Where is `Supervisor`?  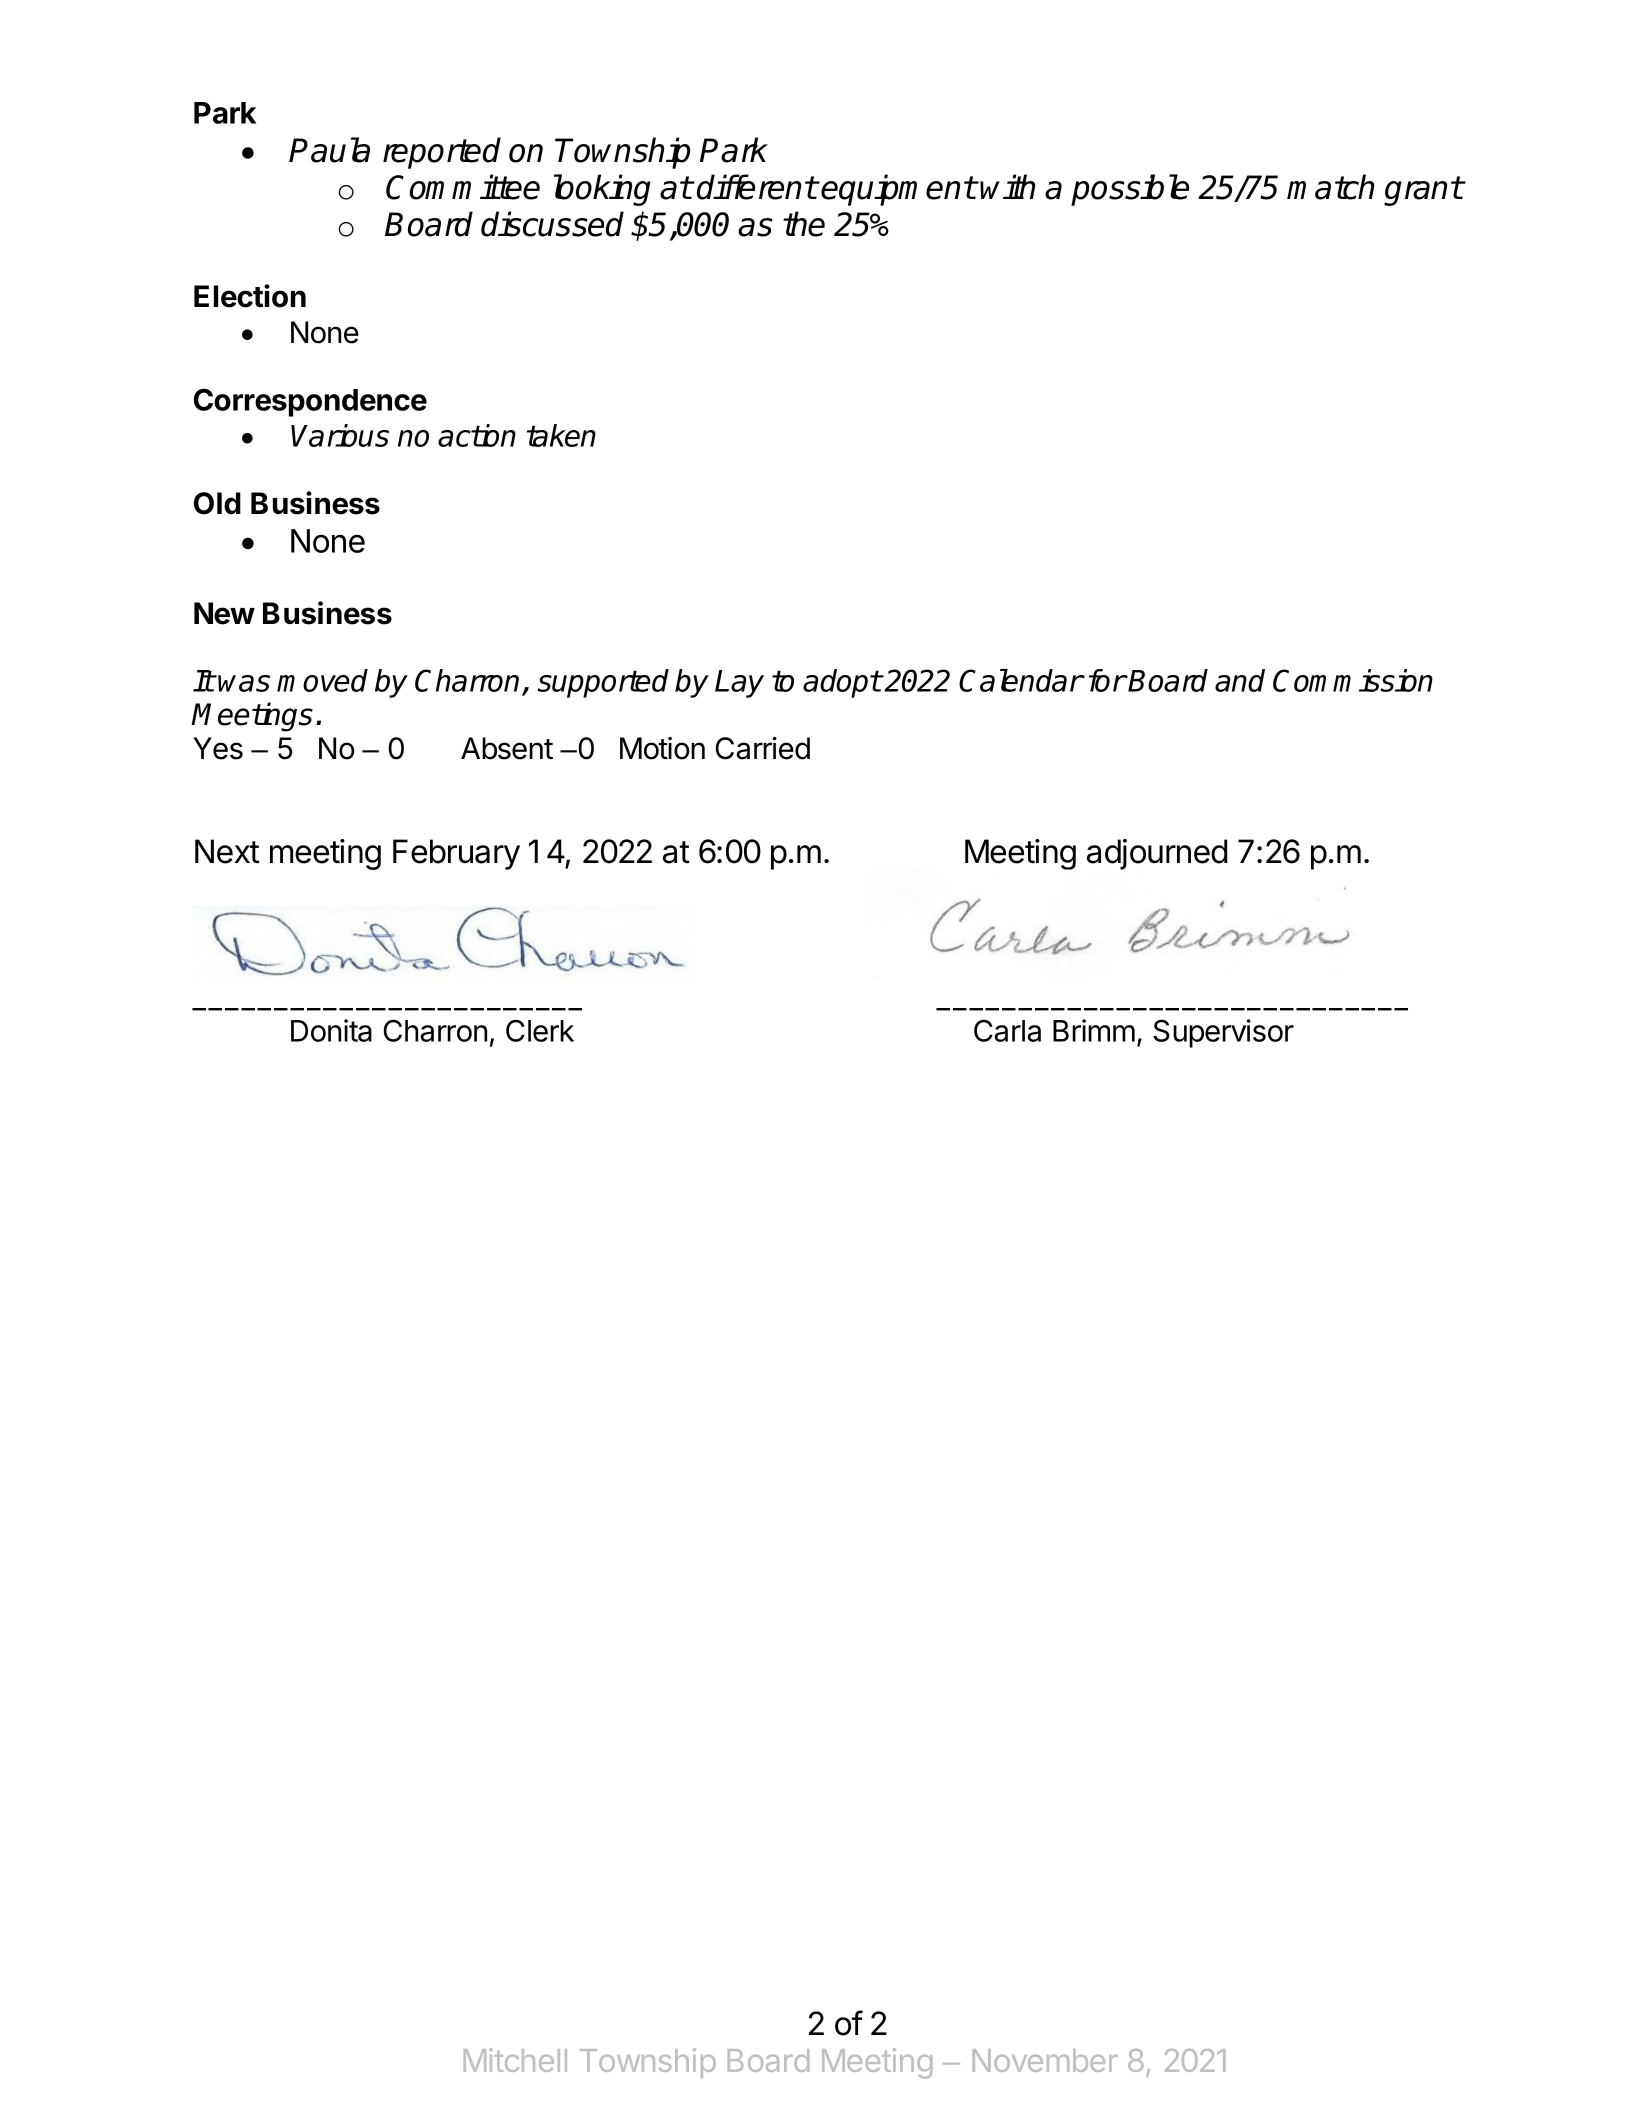
Supervisor is located at coordinates (1223, 1033).
